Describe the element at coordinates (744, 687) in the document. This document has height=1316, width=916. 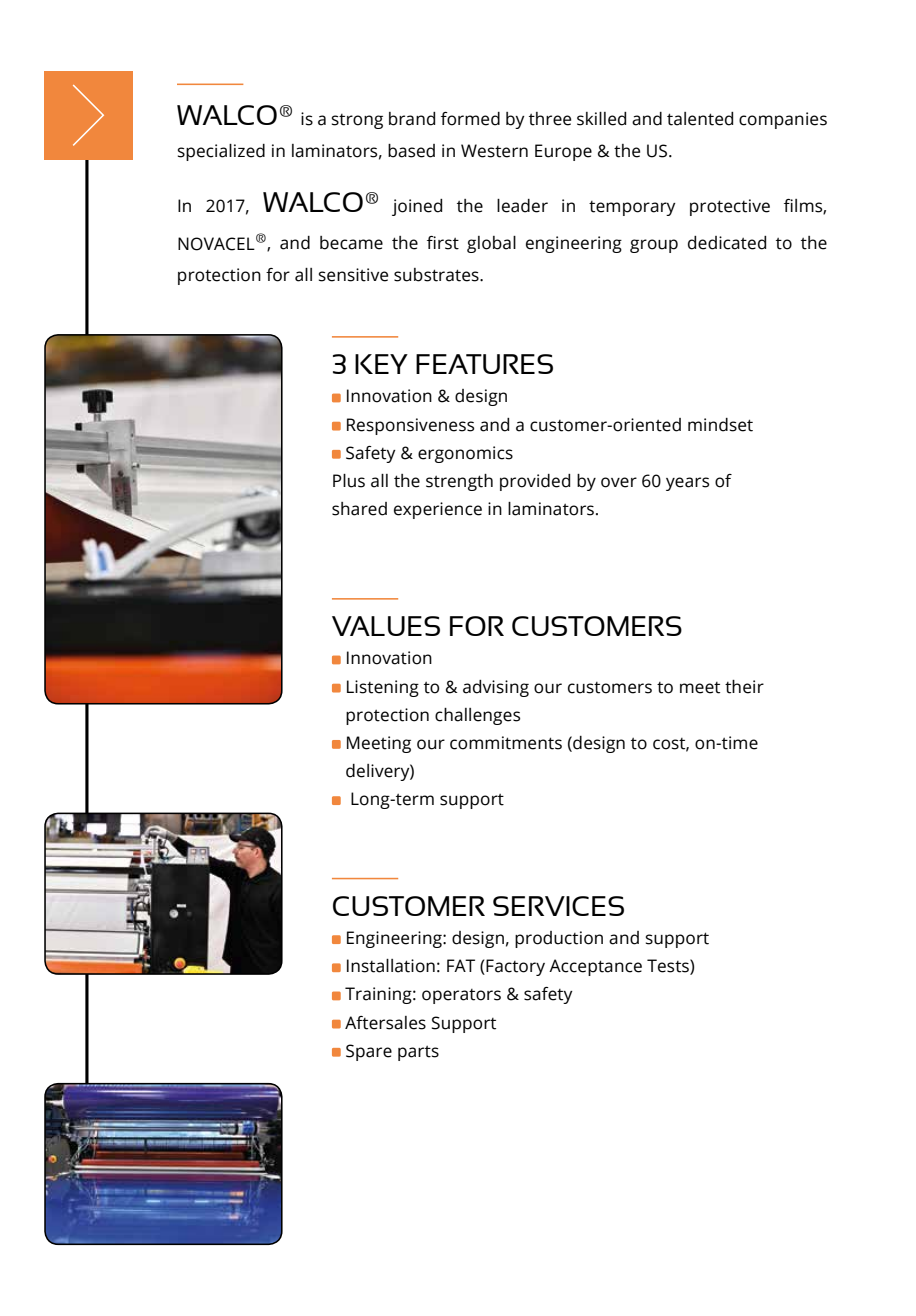
I see `their` at that location.
